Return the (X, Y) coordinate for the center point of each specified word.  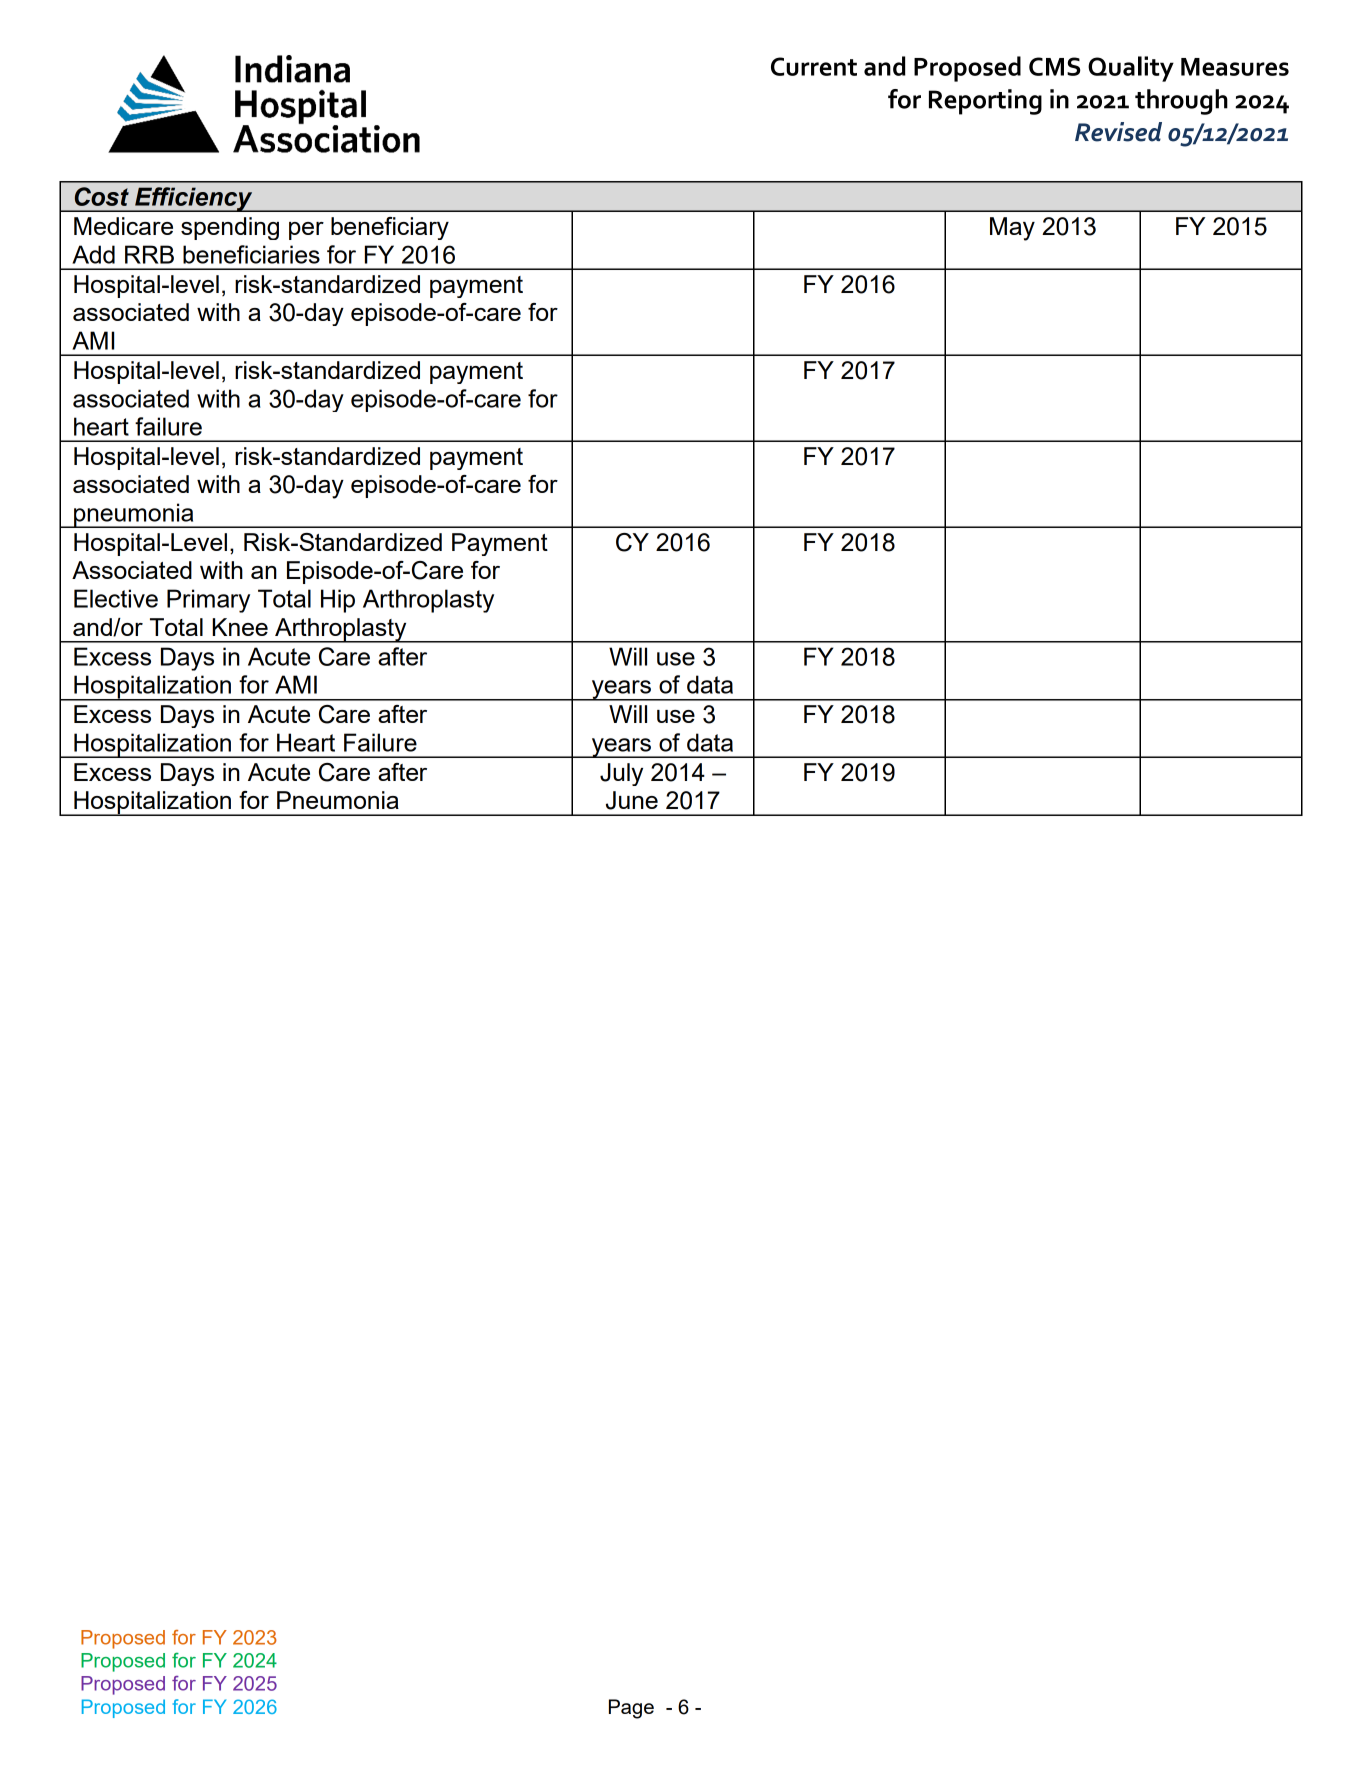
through (1181, 102)
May (1012, 229)
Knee (240, 627)
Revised (1118, 132)
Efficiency (194, 199)
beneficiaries (251, 254)
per (306, 231)
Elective (116, 598)
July (621, 774)
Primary (208, 601)
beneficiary (390, 228)
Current (814, 66)
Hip (338, 601)
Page (631, 1709)
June (632, 800)
